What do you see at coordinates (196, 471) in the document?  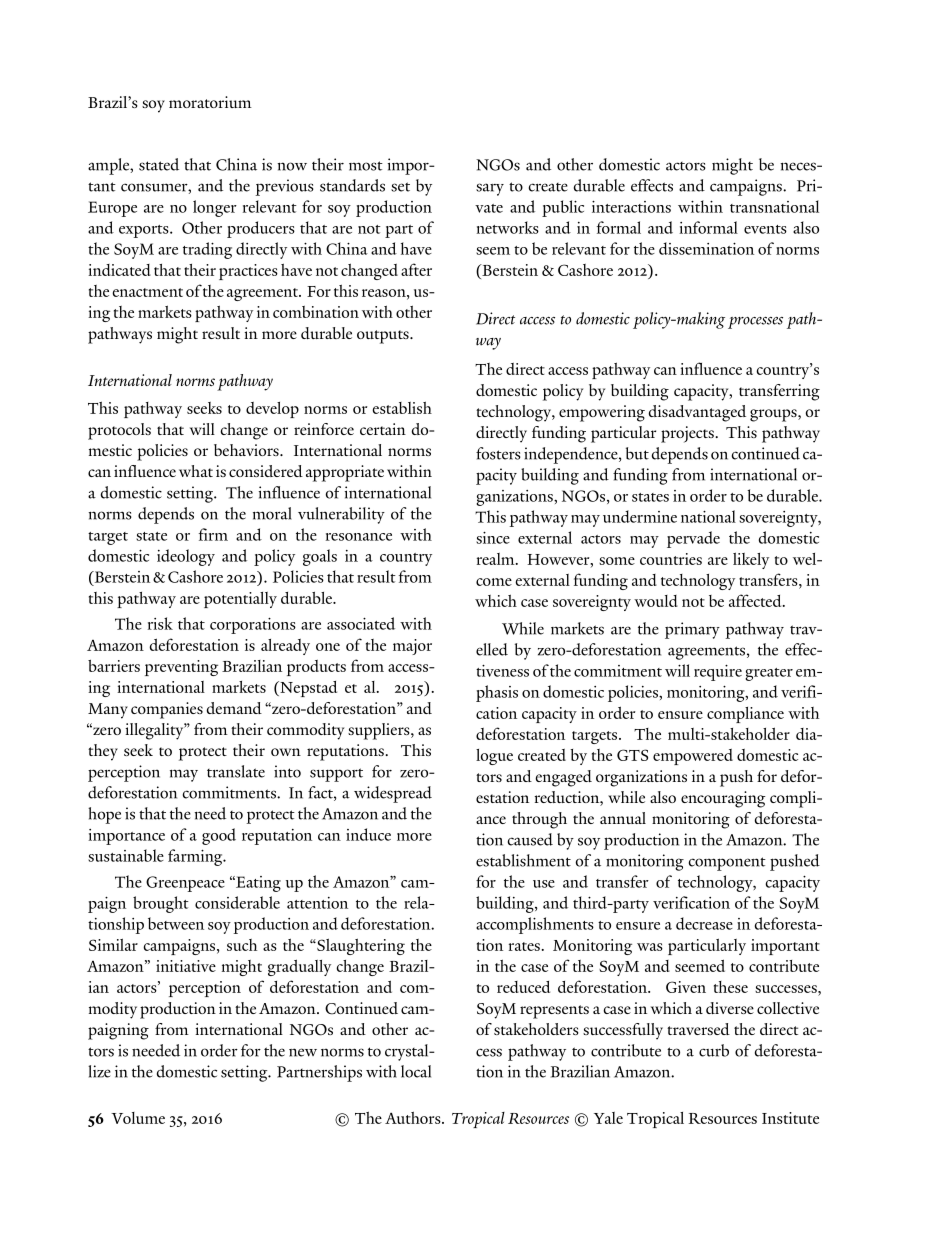 I see `what` at bounding box center [196, 471].
